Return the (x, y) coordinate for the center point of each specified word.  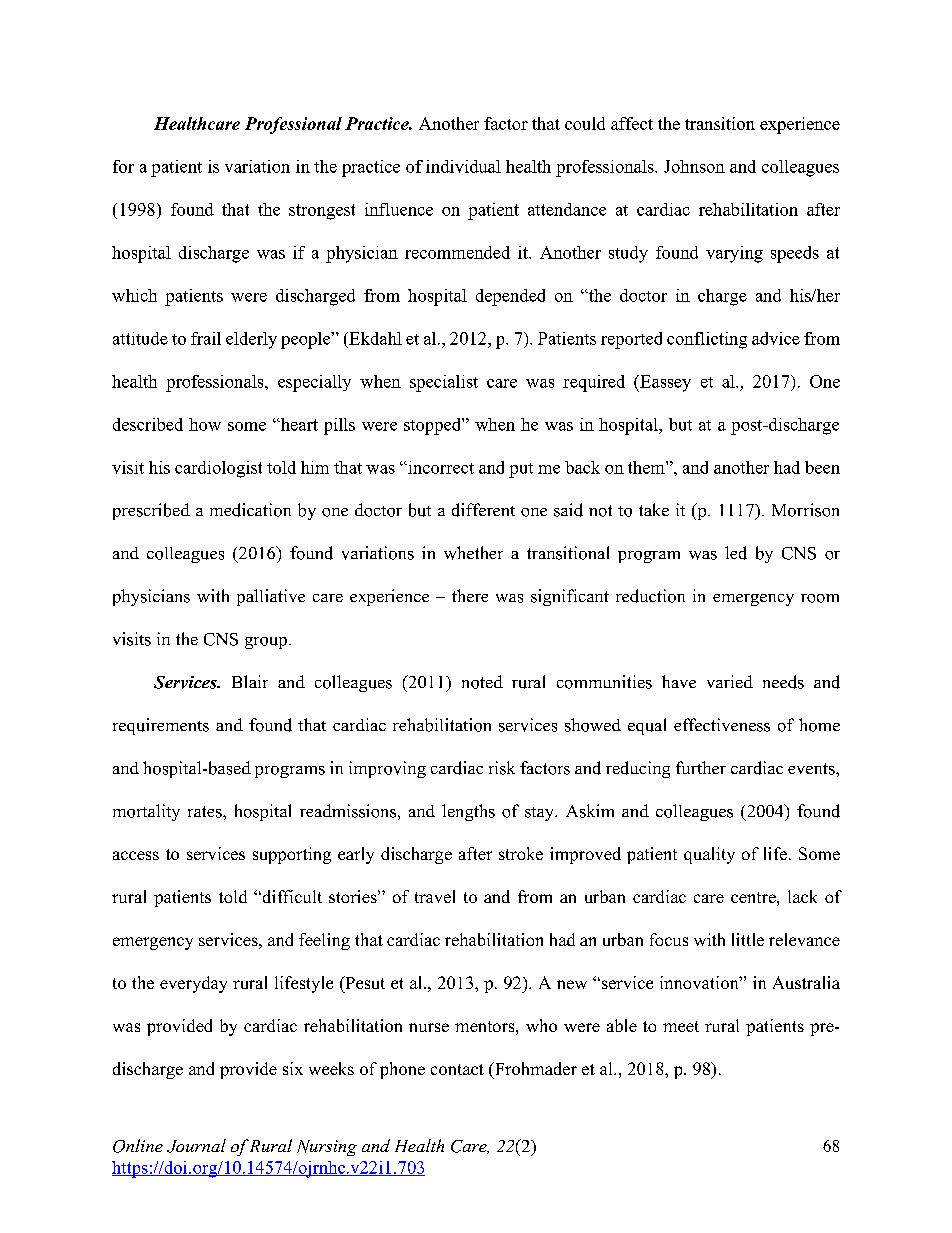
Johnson (694, 166)
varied (730, 681)
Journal (196, 1146)
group (266, 643)
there (470, 595)
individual (463, 166)
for (123, 166)
